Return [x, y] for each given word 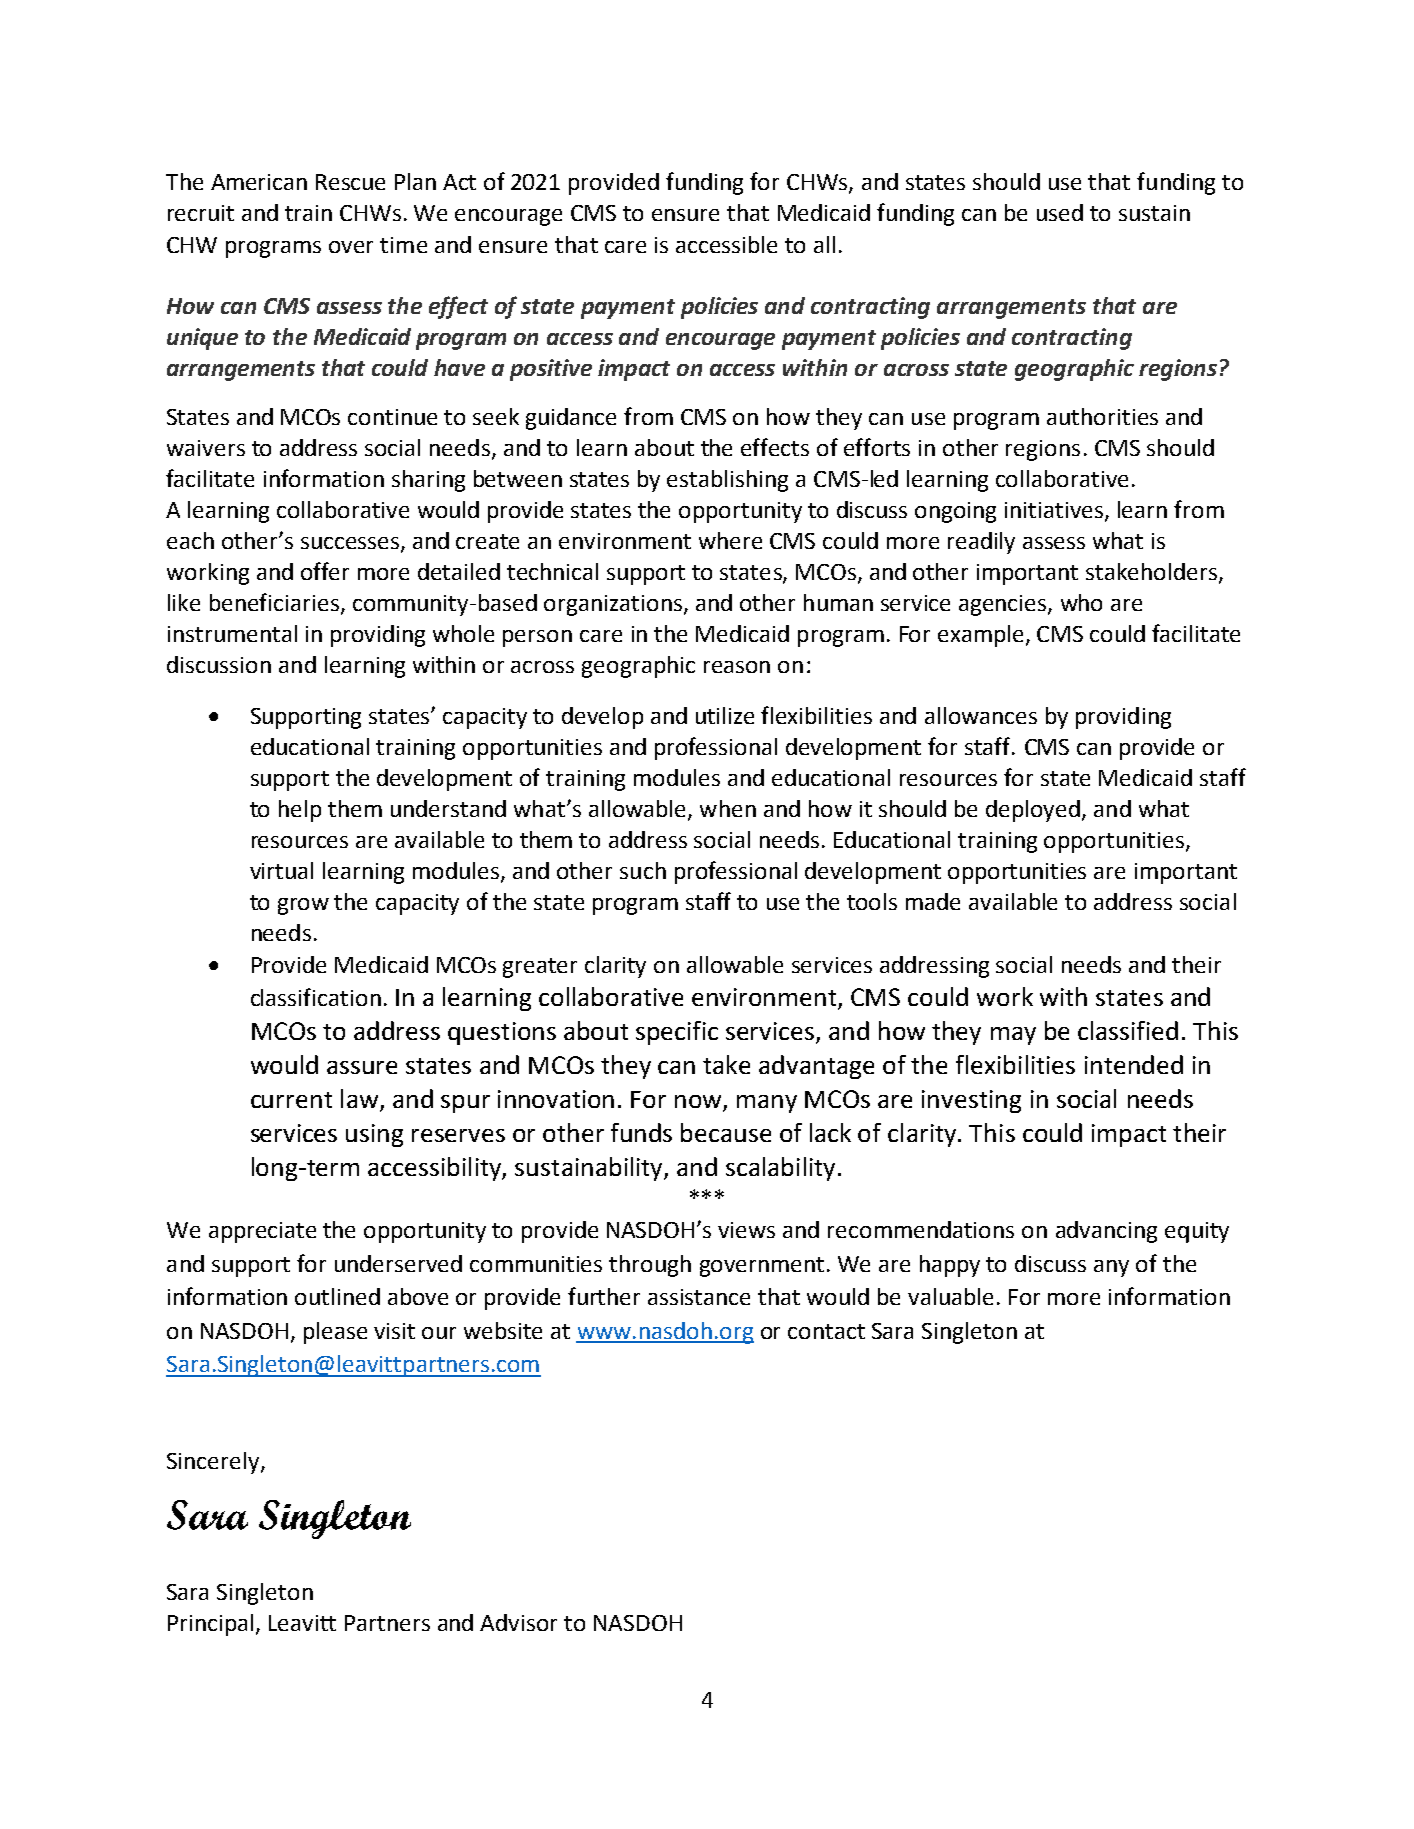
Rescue [350, 182]
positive [551, 370]
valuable [950, 1296]
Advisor [518, 1622]
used [1060, 212]
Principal [210, 1625]
